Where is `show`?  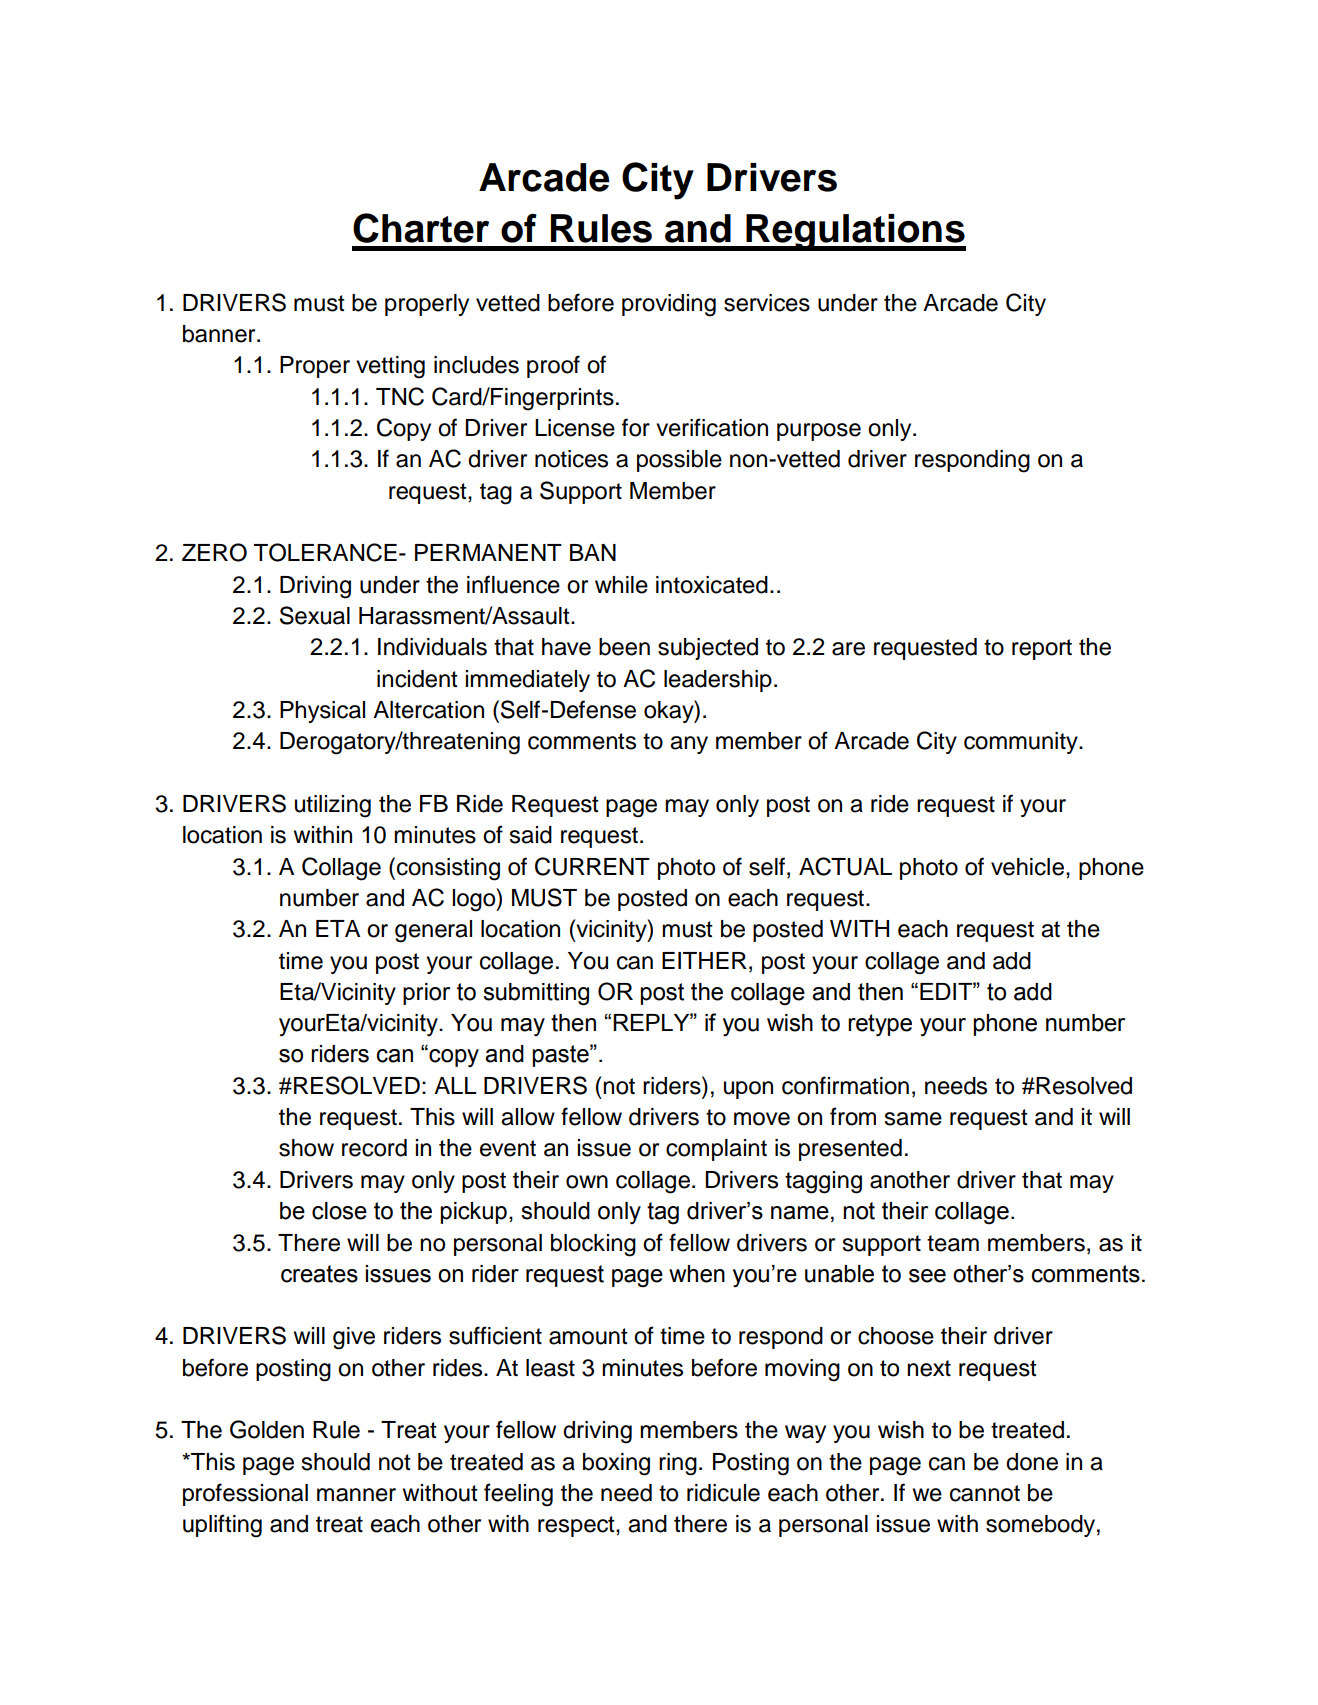 show is located at coordinates (306, 1148).
